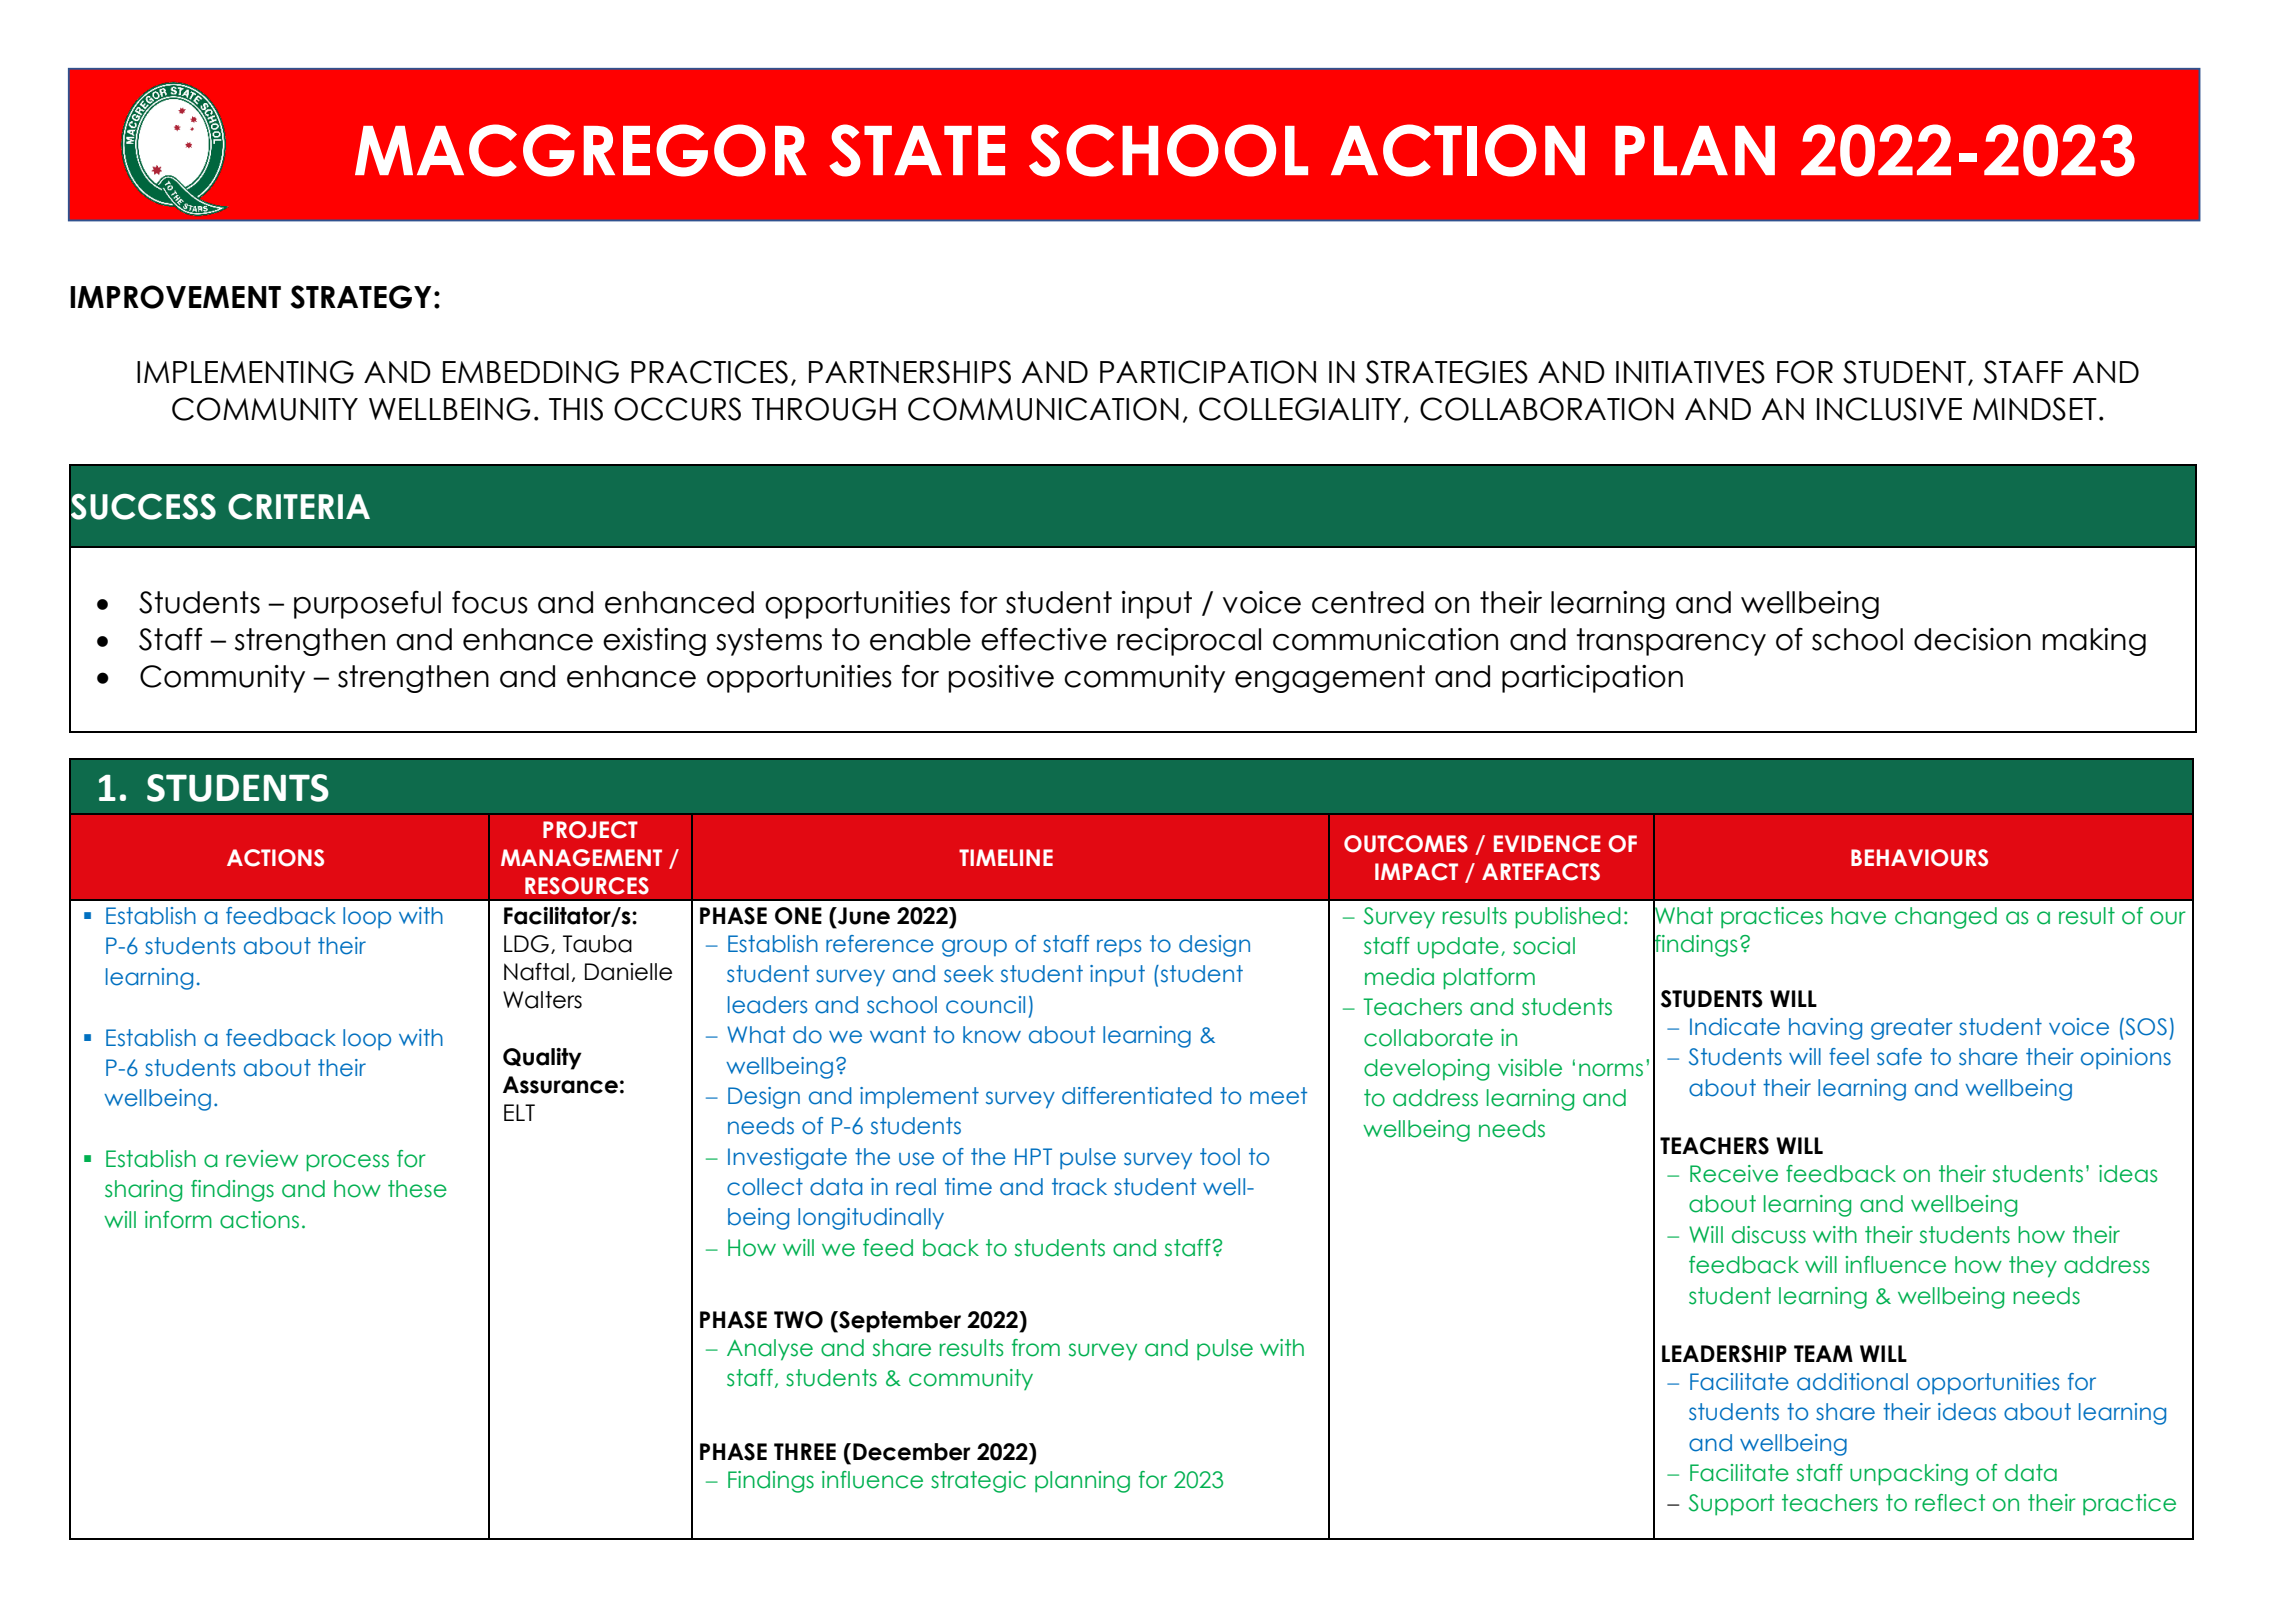 The height and width of the image is (1609, 2276). Describe the element at coordinates (1690, 372) in the image. I see `INITIATIVES` at that location.
